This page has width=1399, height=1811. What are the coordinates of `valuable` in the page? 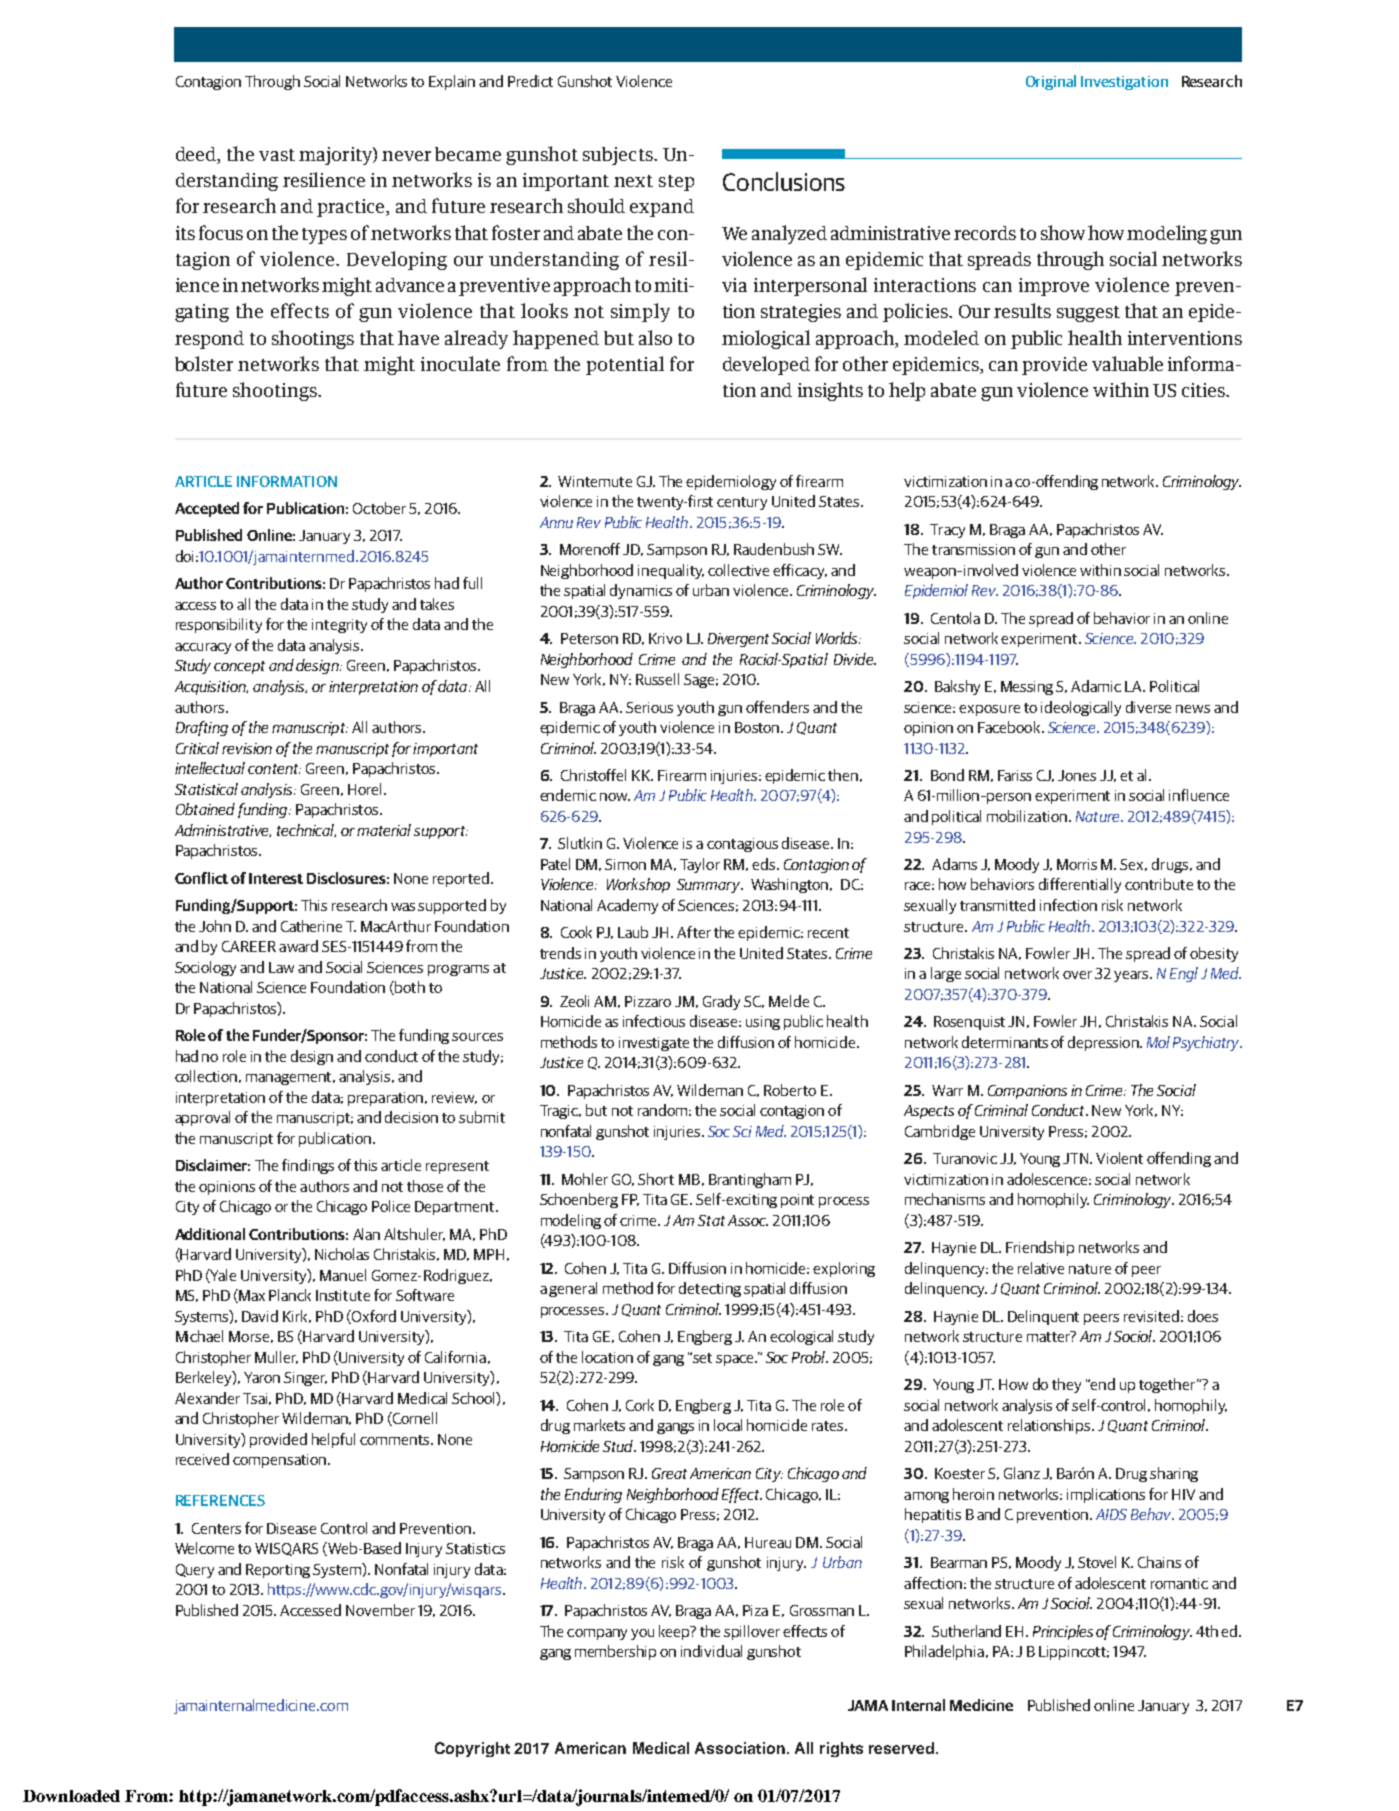 It's located at (1127, 363).
